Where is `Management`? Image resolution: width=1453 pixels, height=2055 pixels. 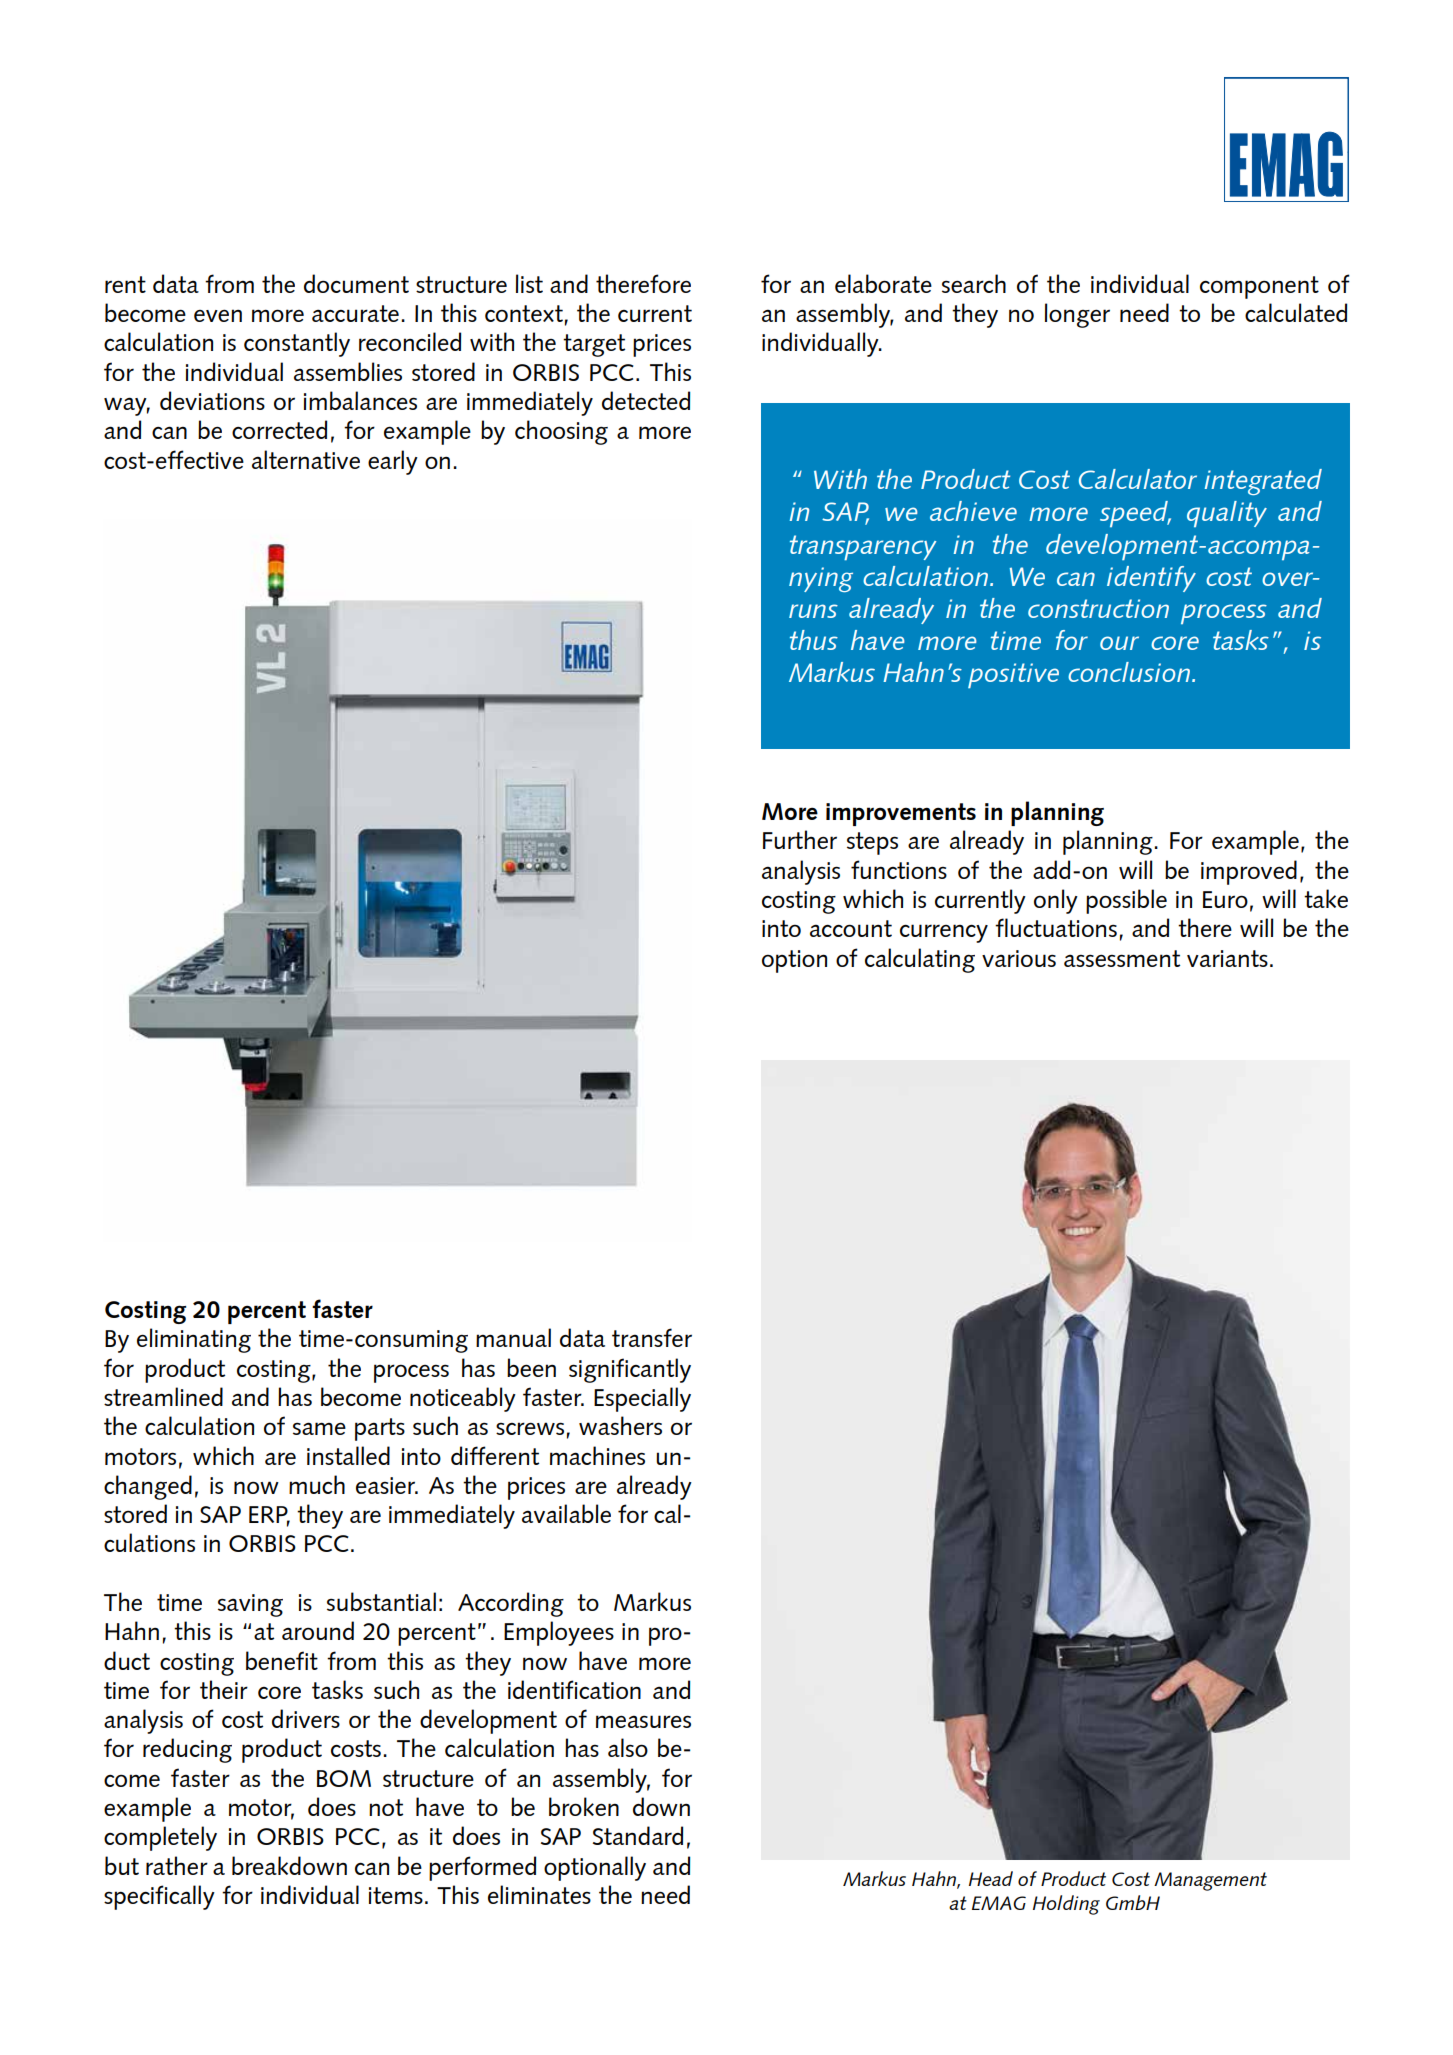 Management is located at coordinates (1210, 1881).
